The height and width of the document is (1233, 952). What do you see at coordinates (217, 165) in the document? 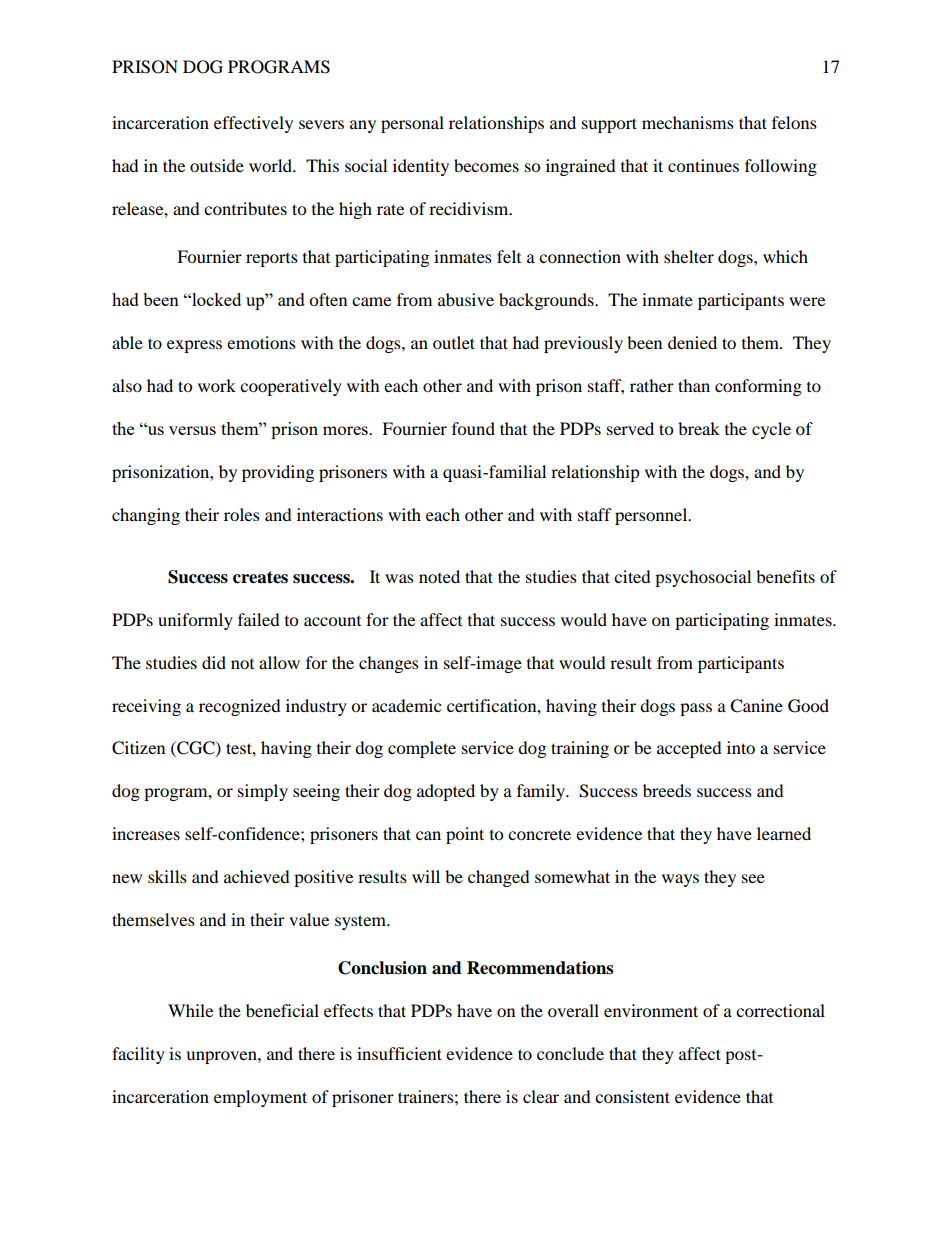
I see `outside` at bounding box center [217, 165].
